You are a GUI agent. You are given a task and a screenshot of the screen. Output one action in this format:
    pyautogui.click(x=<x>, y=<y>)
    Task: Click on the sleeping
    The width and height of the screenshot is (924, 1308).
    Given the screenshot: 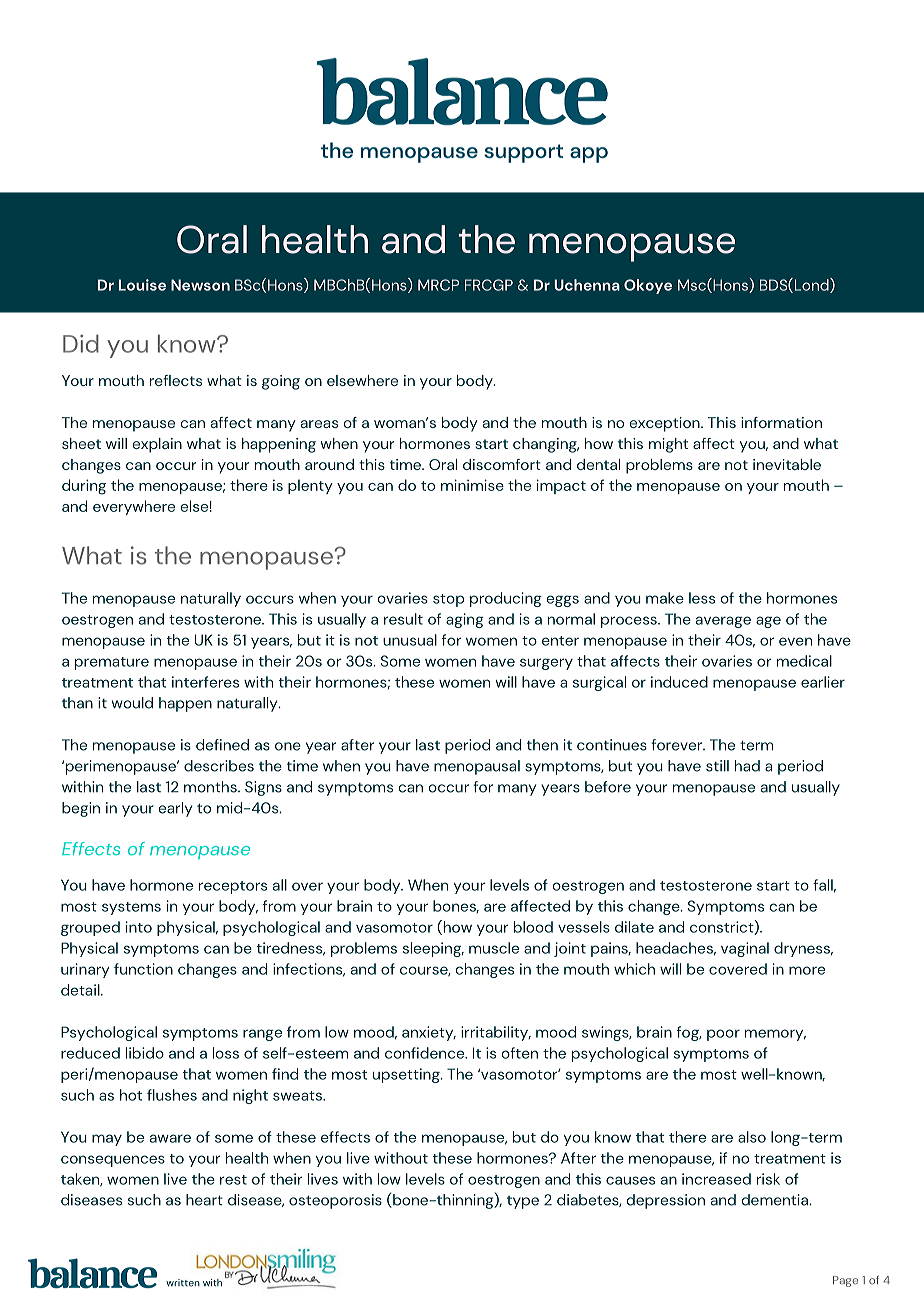 What is the action you would take?
    pyautogui.click(x=433, y=949)
